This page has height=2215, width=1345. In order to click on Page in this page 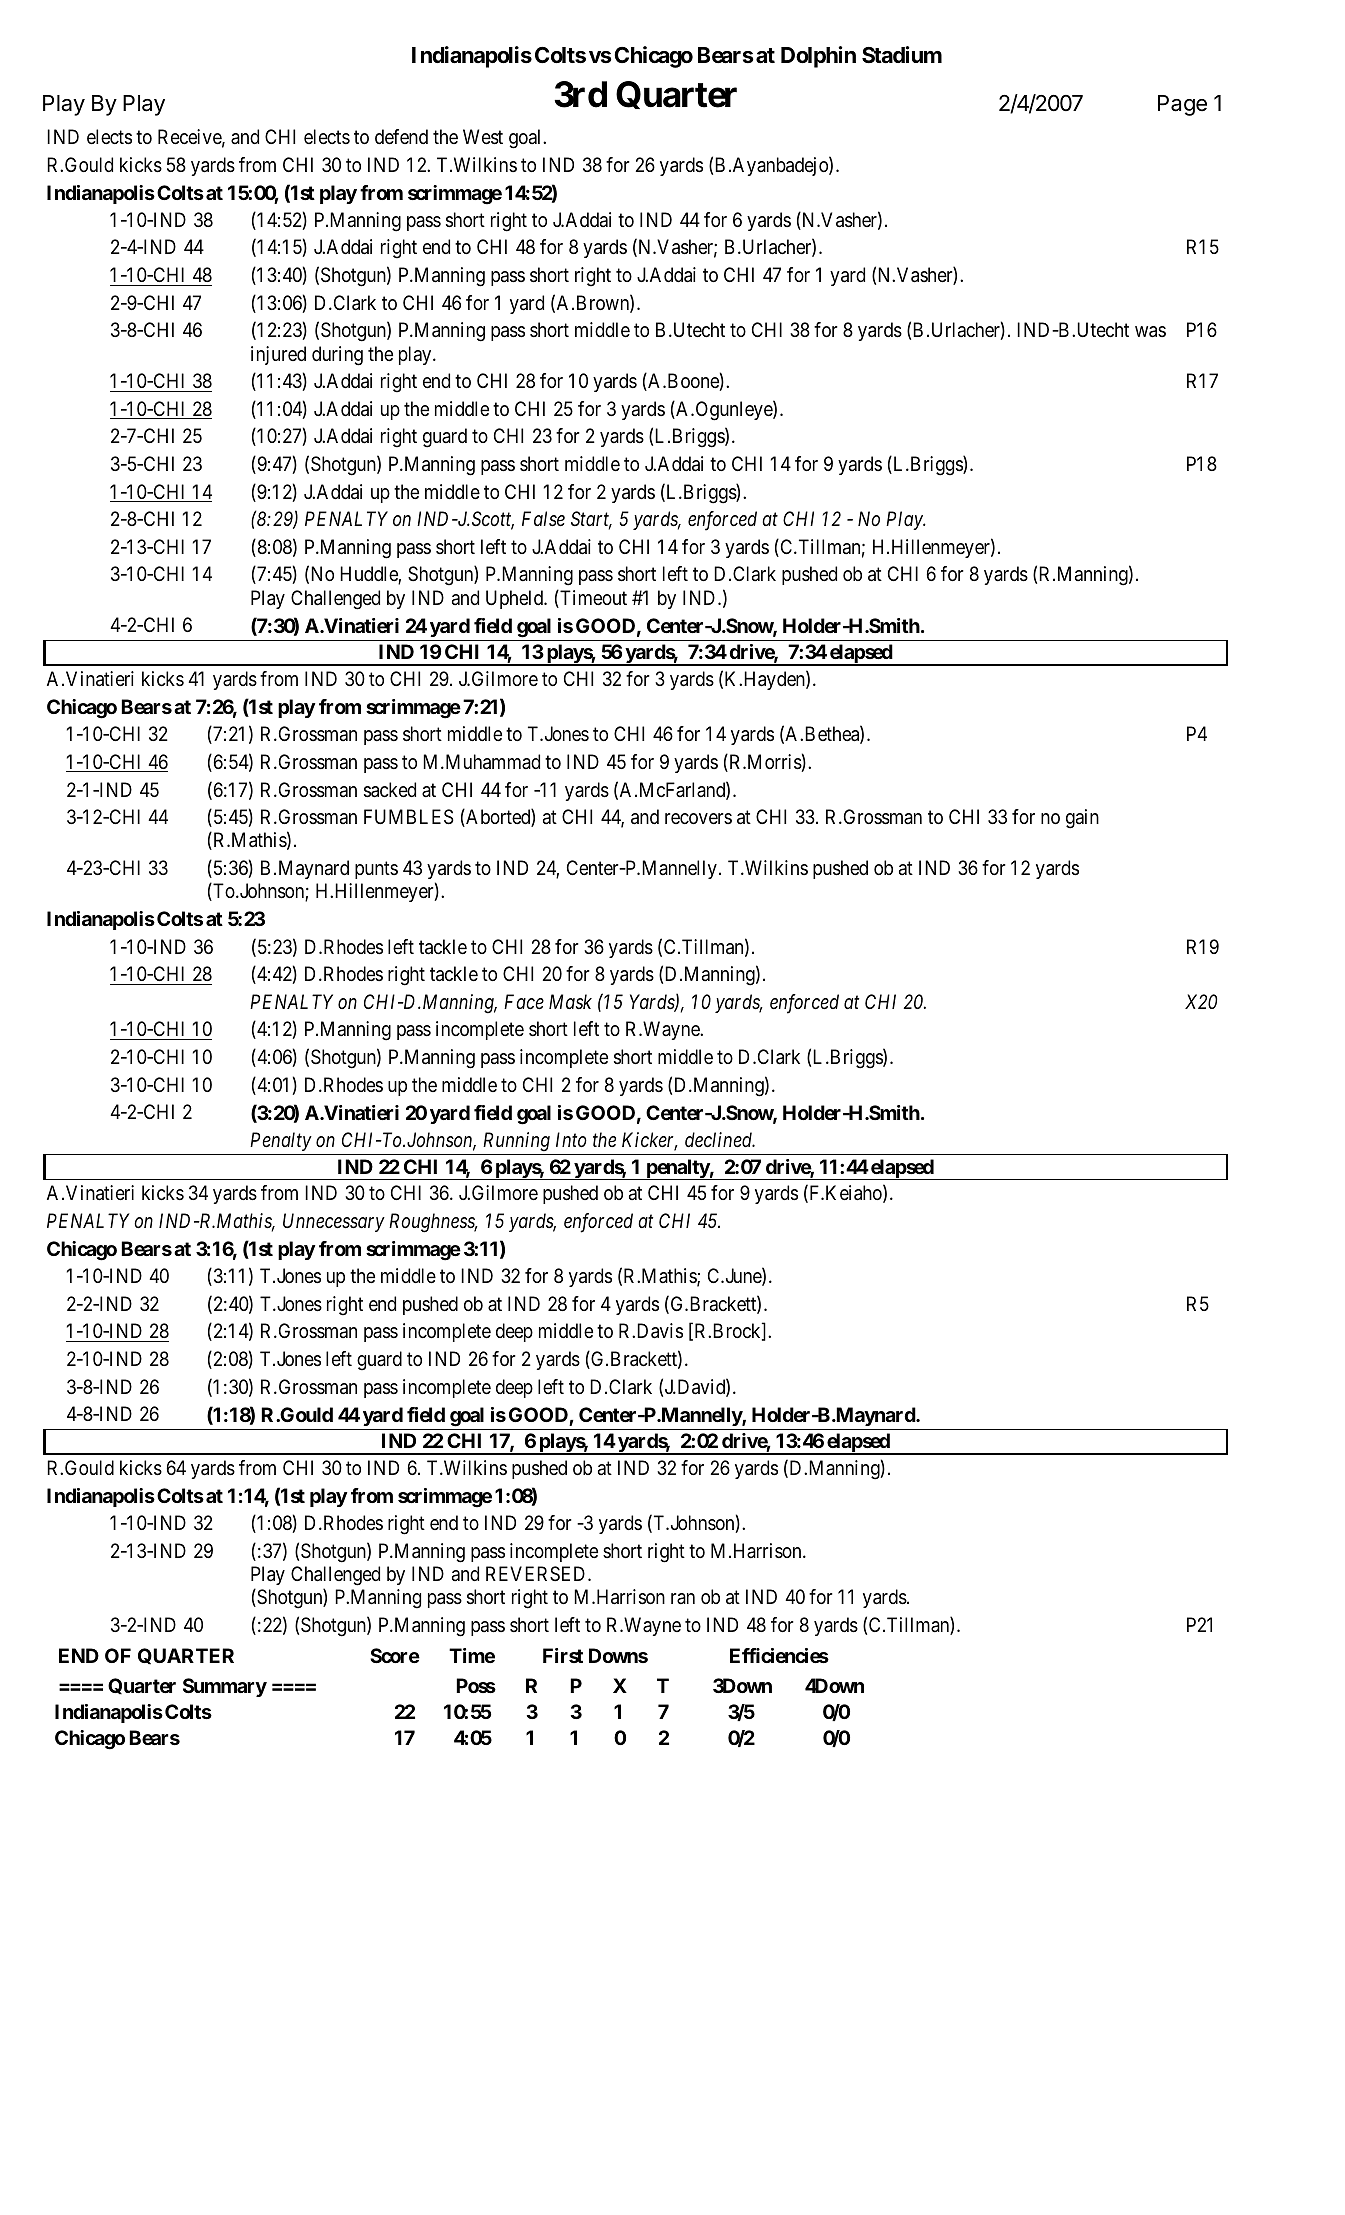, I will do `click(1182, 105)`.
